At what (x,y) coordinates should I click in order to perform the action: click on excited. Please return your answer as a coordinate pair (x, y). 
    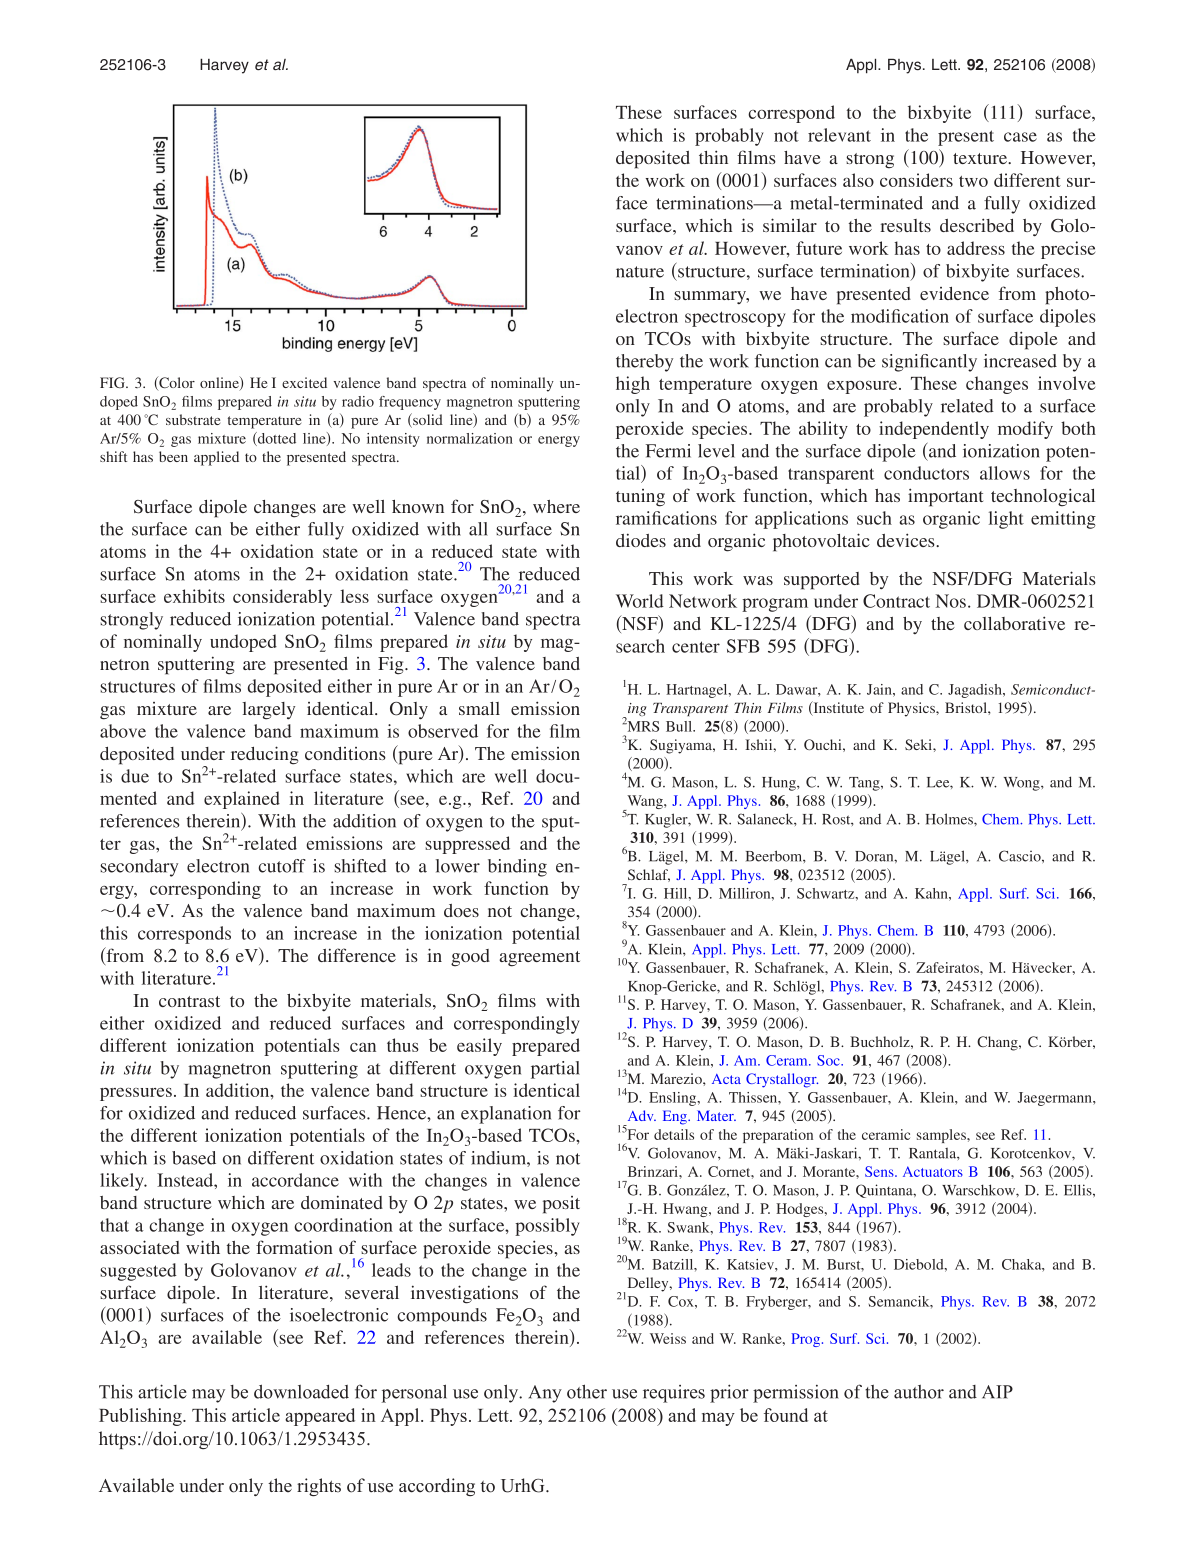
    Looking at the image, I should click on (304, 382).
